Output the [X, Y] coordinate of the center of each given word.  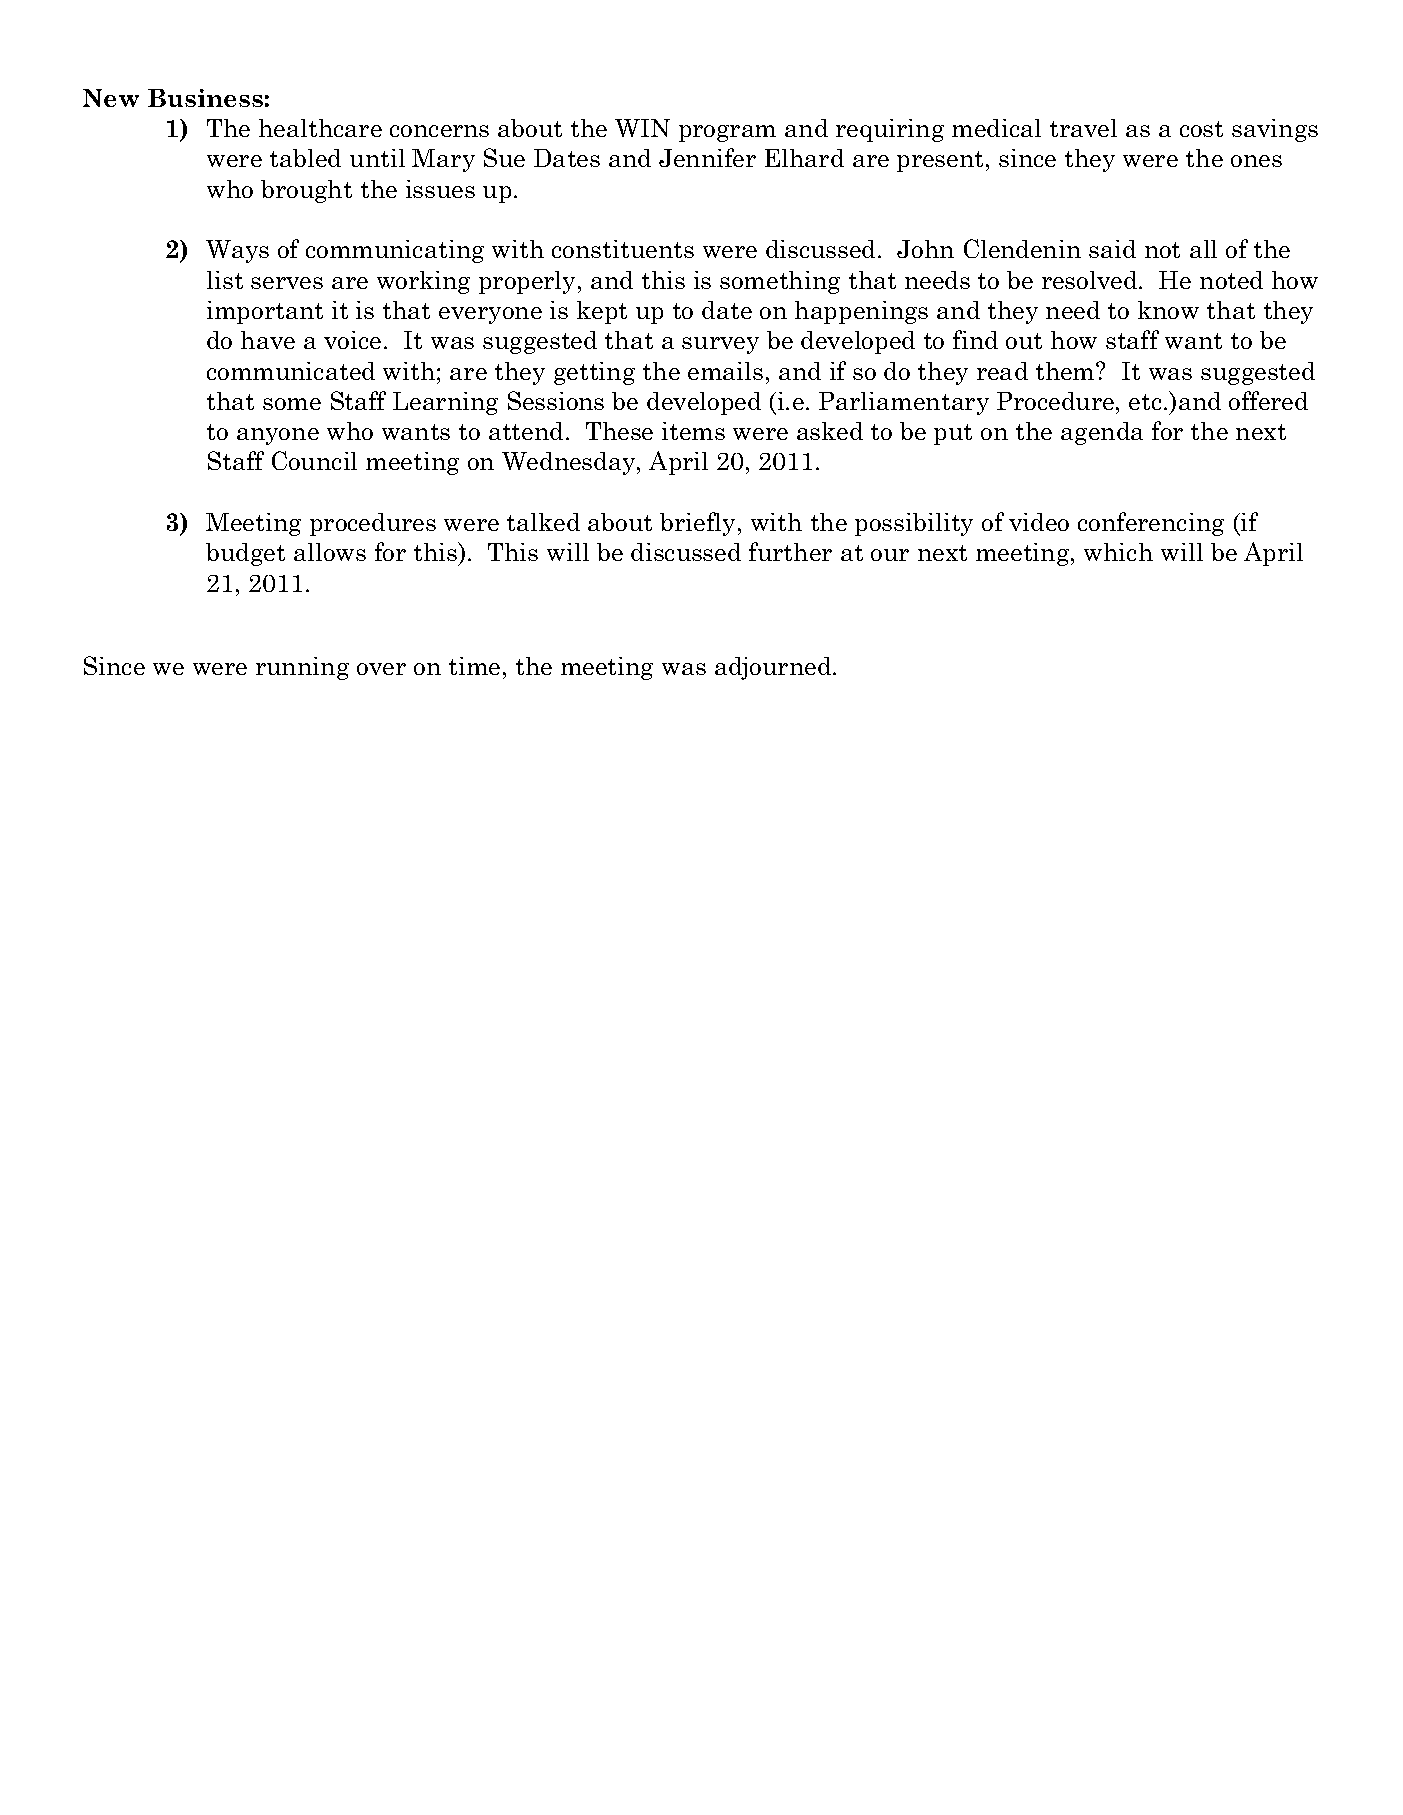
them [1066, 371]
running [302, 668]
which [1118, 552]
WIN [642, 128]
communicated [291, 371]
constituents [623, 249]
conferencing [1151, 524]
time [474, 666]
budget [245, 554]
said [1112, 249]
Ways [237, 251]
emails [725, 371]
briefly [699, 524]
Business [205, 98]
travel [1083, 128]
